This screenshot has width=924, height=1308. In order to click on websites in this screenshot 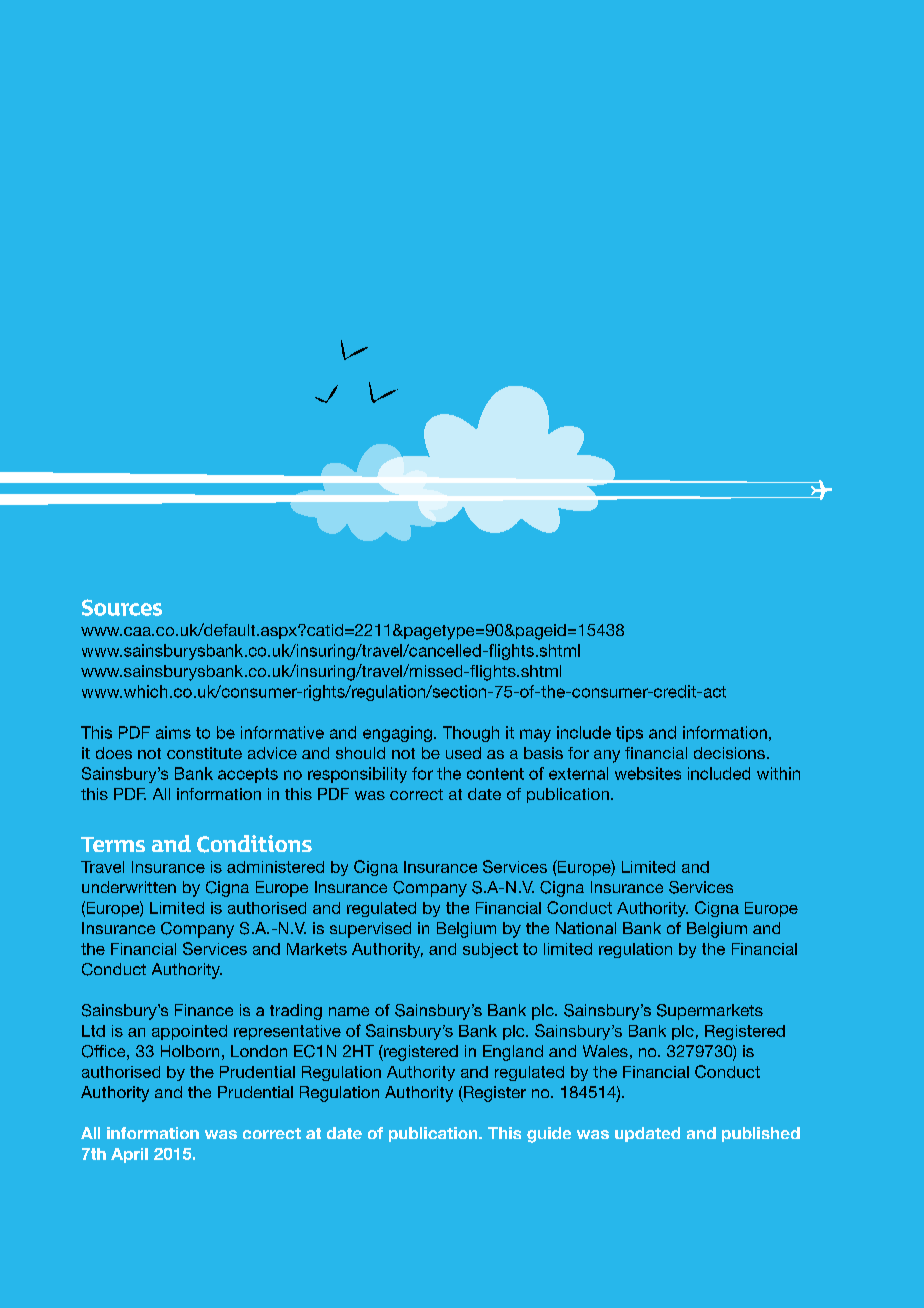, I will do `click(648, 773)`.
